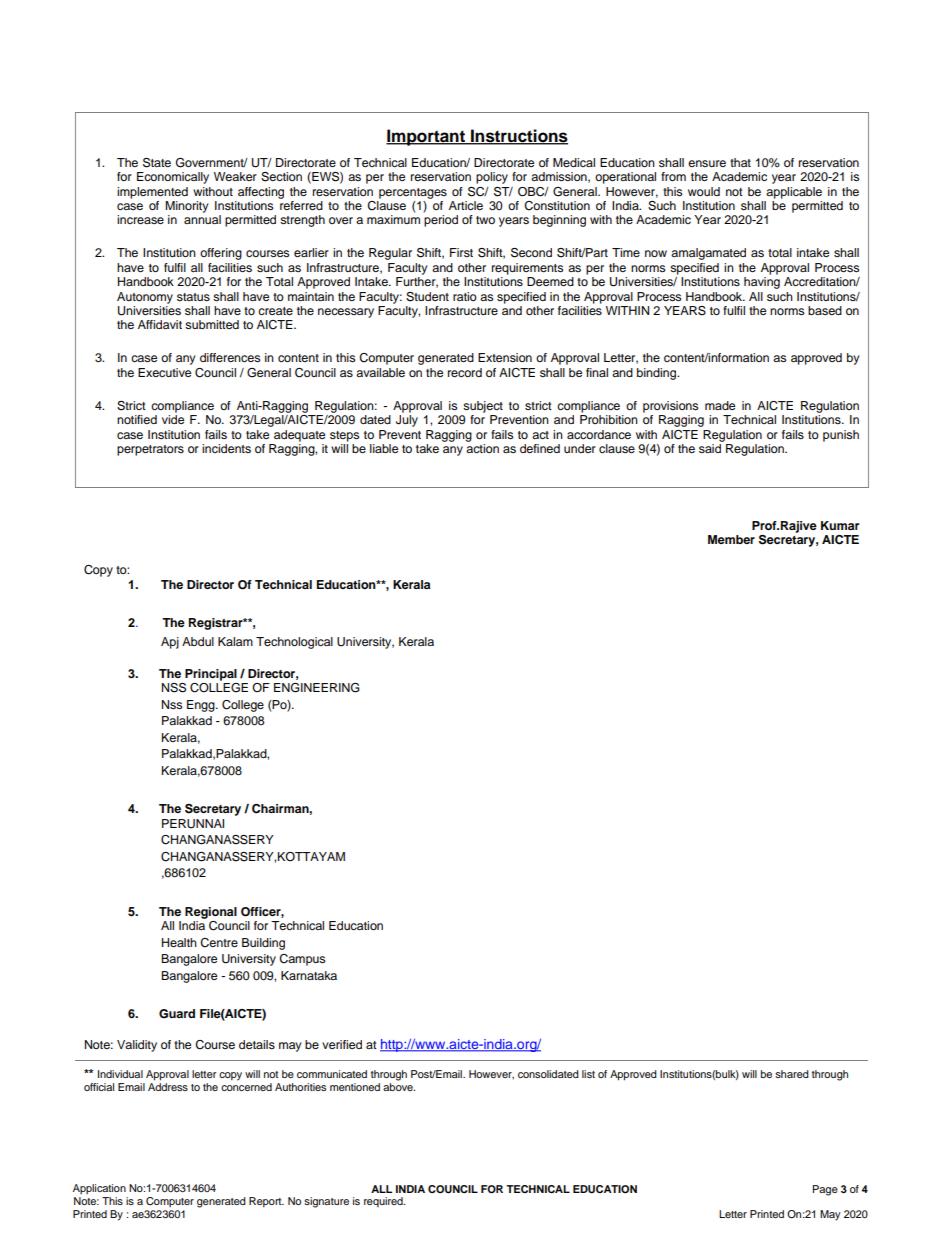 The image size is (952, 1233). Describe the element at coordinates (731, 539) in the screenshot. I see `Member` at that location.
